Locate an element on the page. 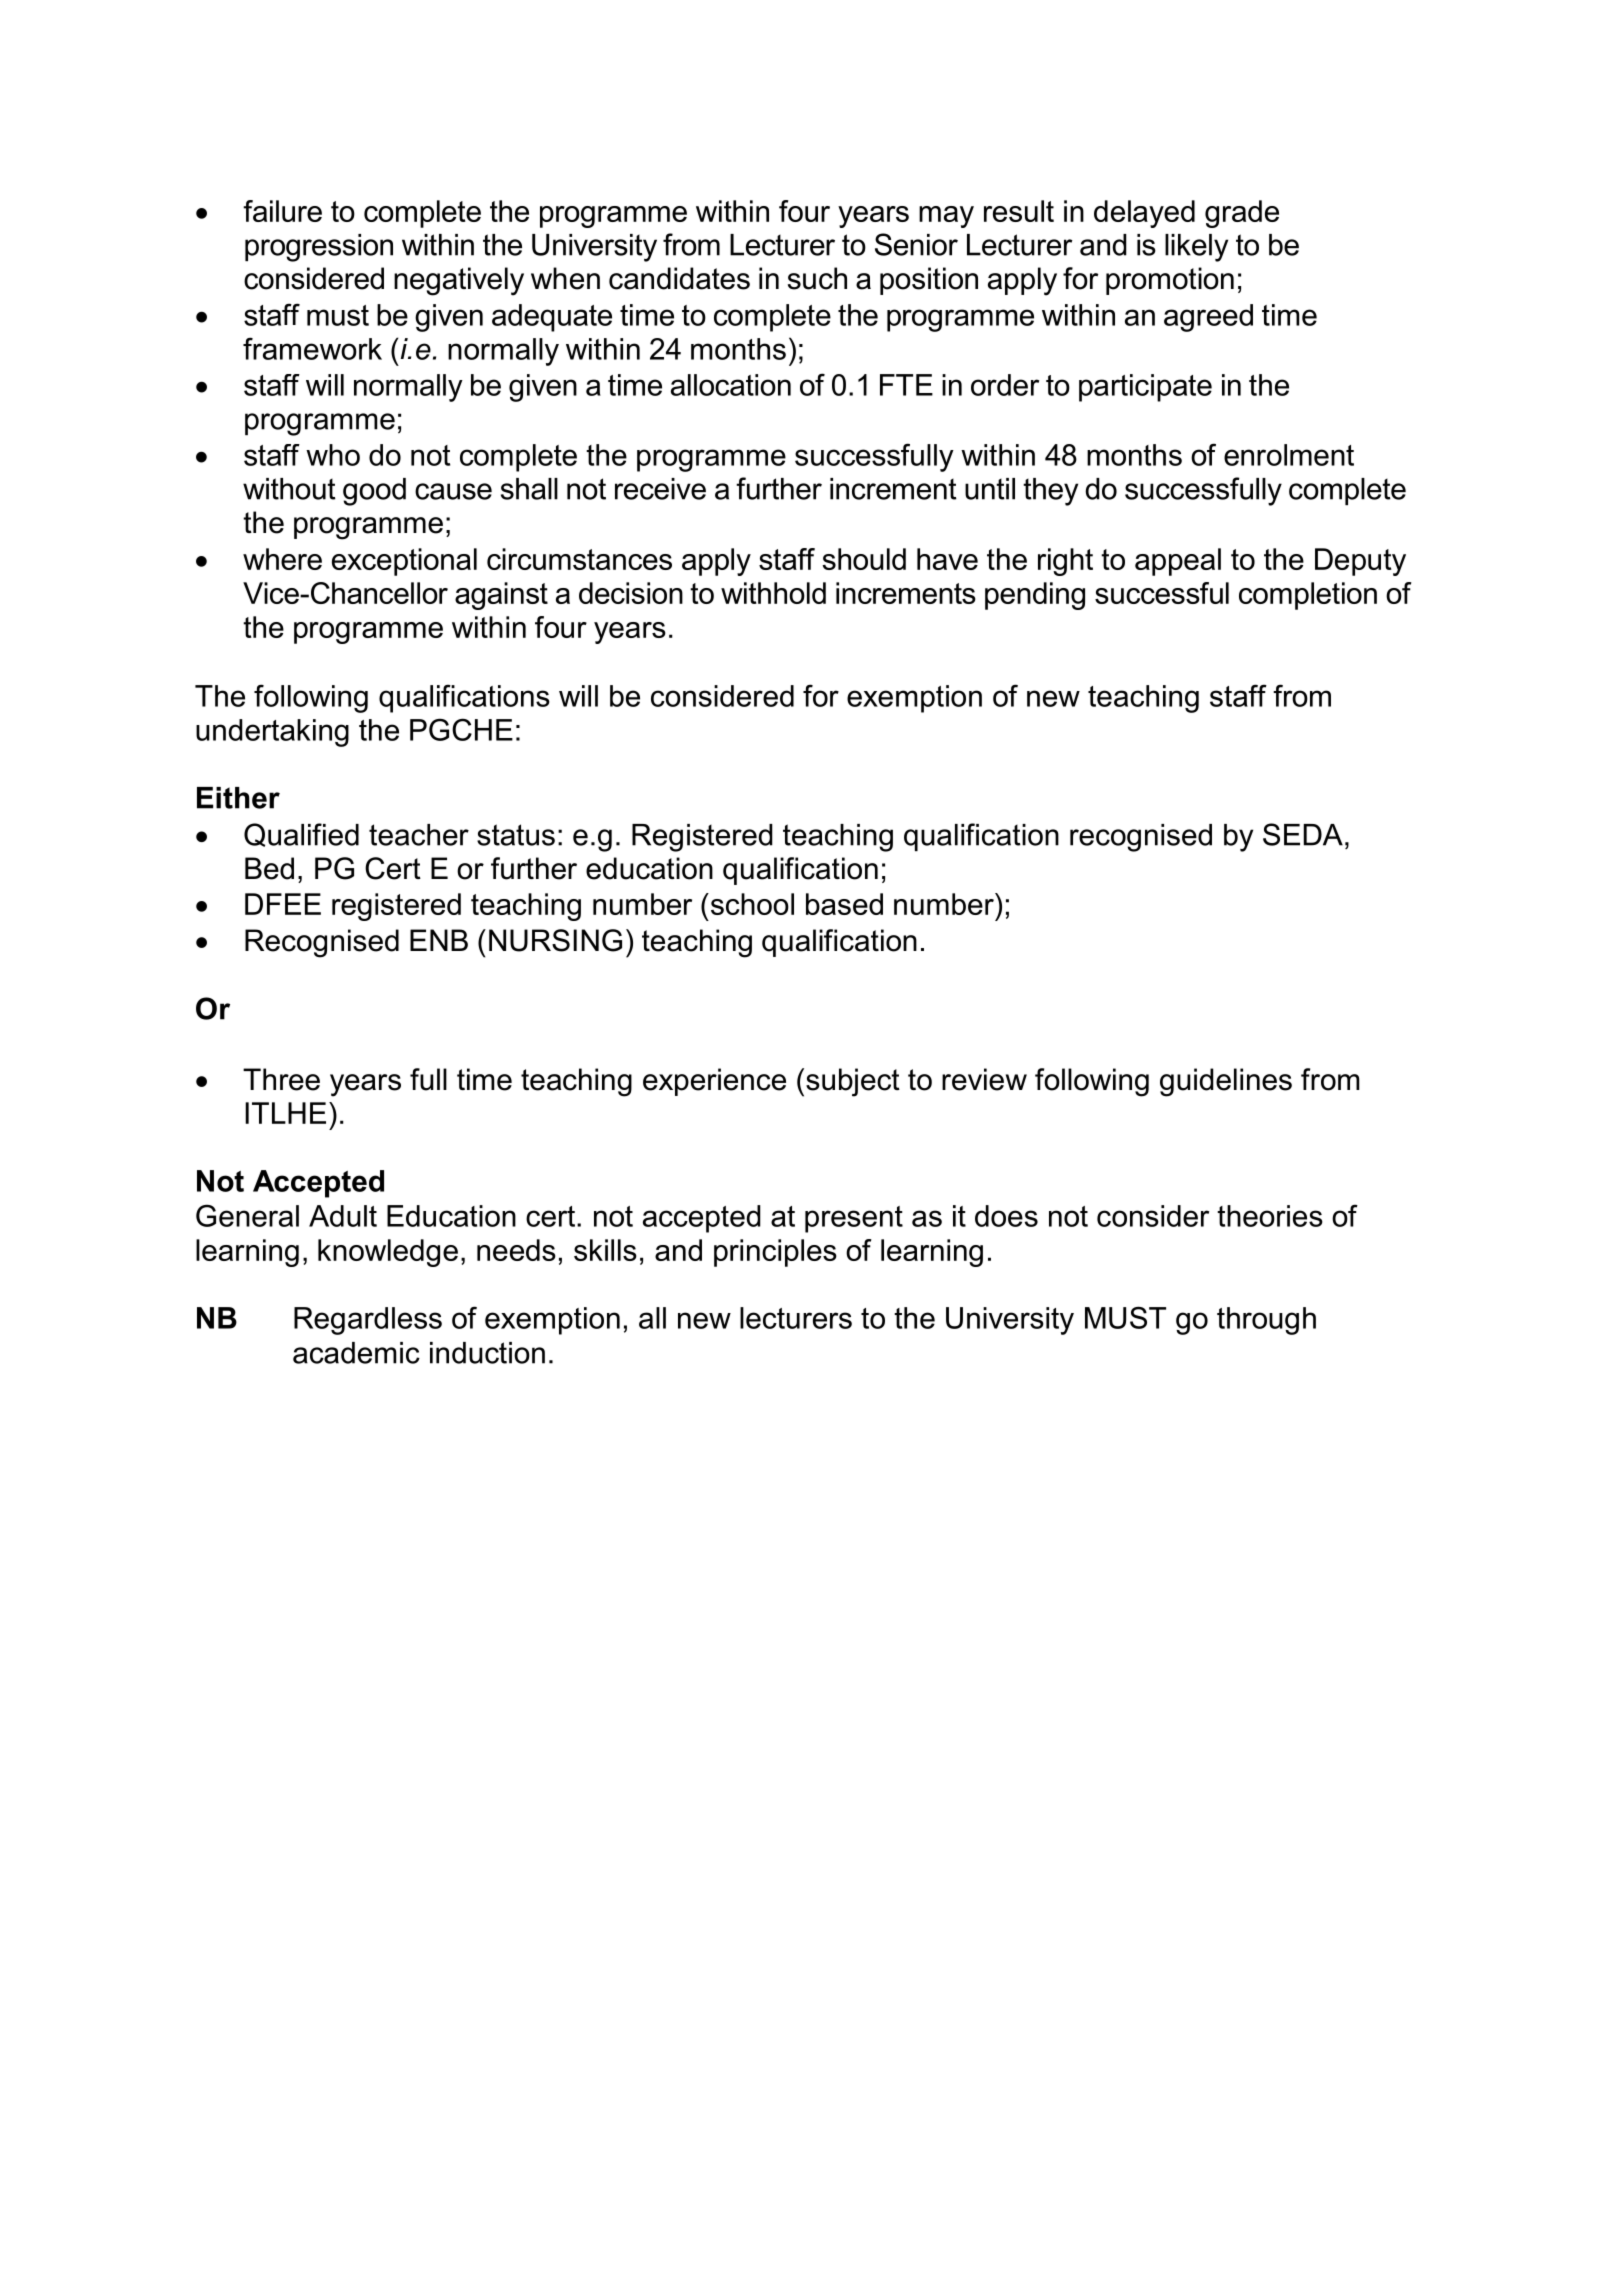  completion is located at coordinates (1308, 596).
